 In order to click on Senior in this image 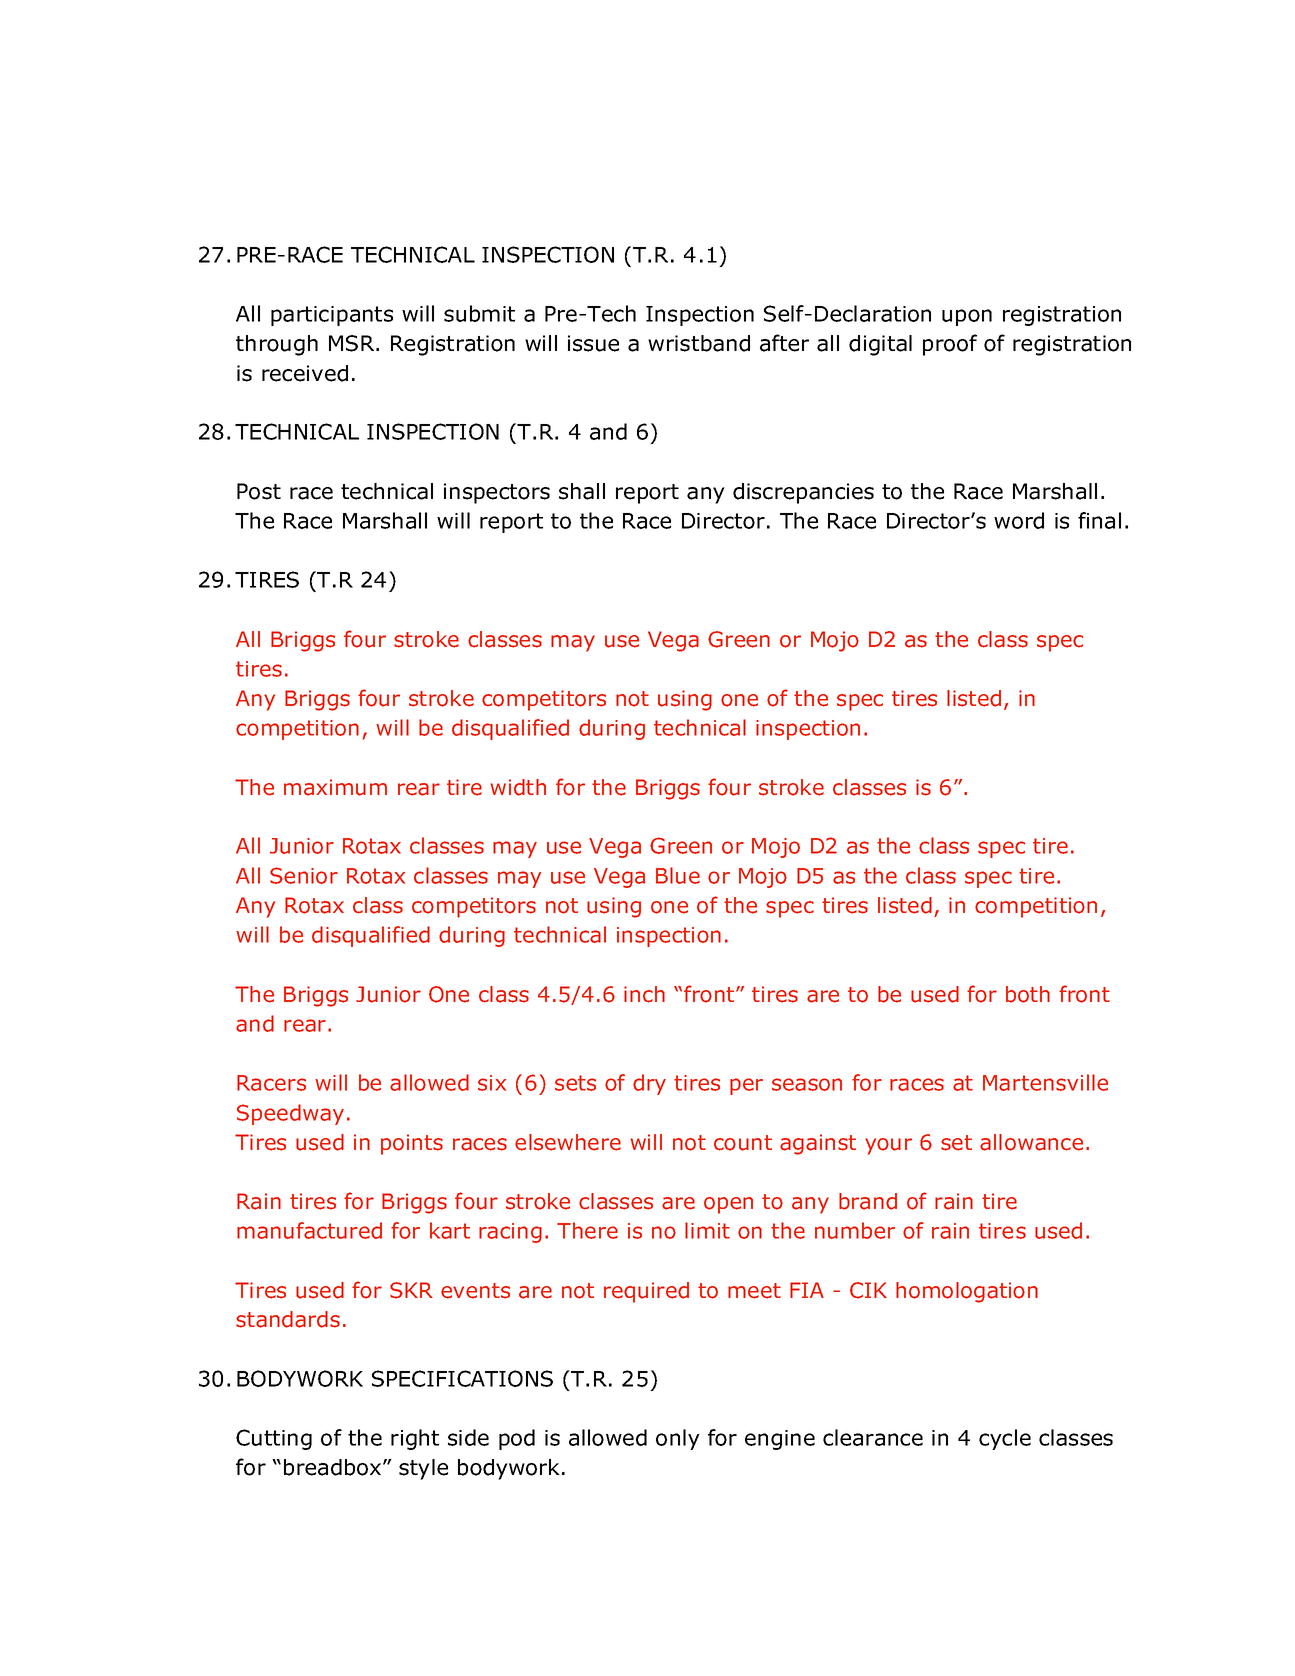, I will do `click(304, 875)`.
